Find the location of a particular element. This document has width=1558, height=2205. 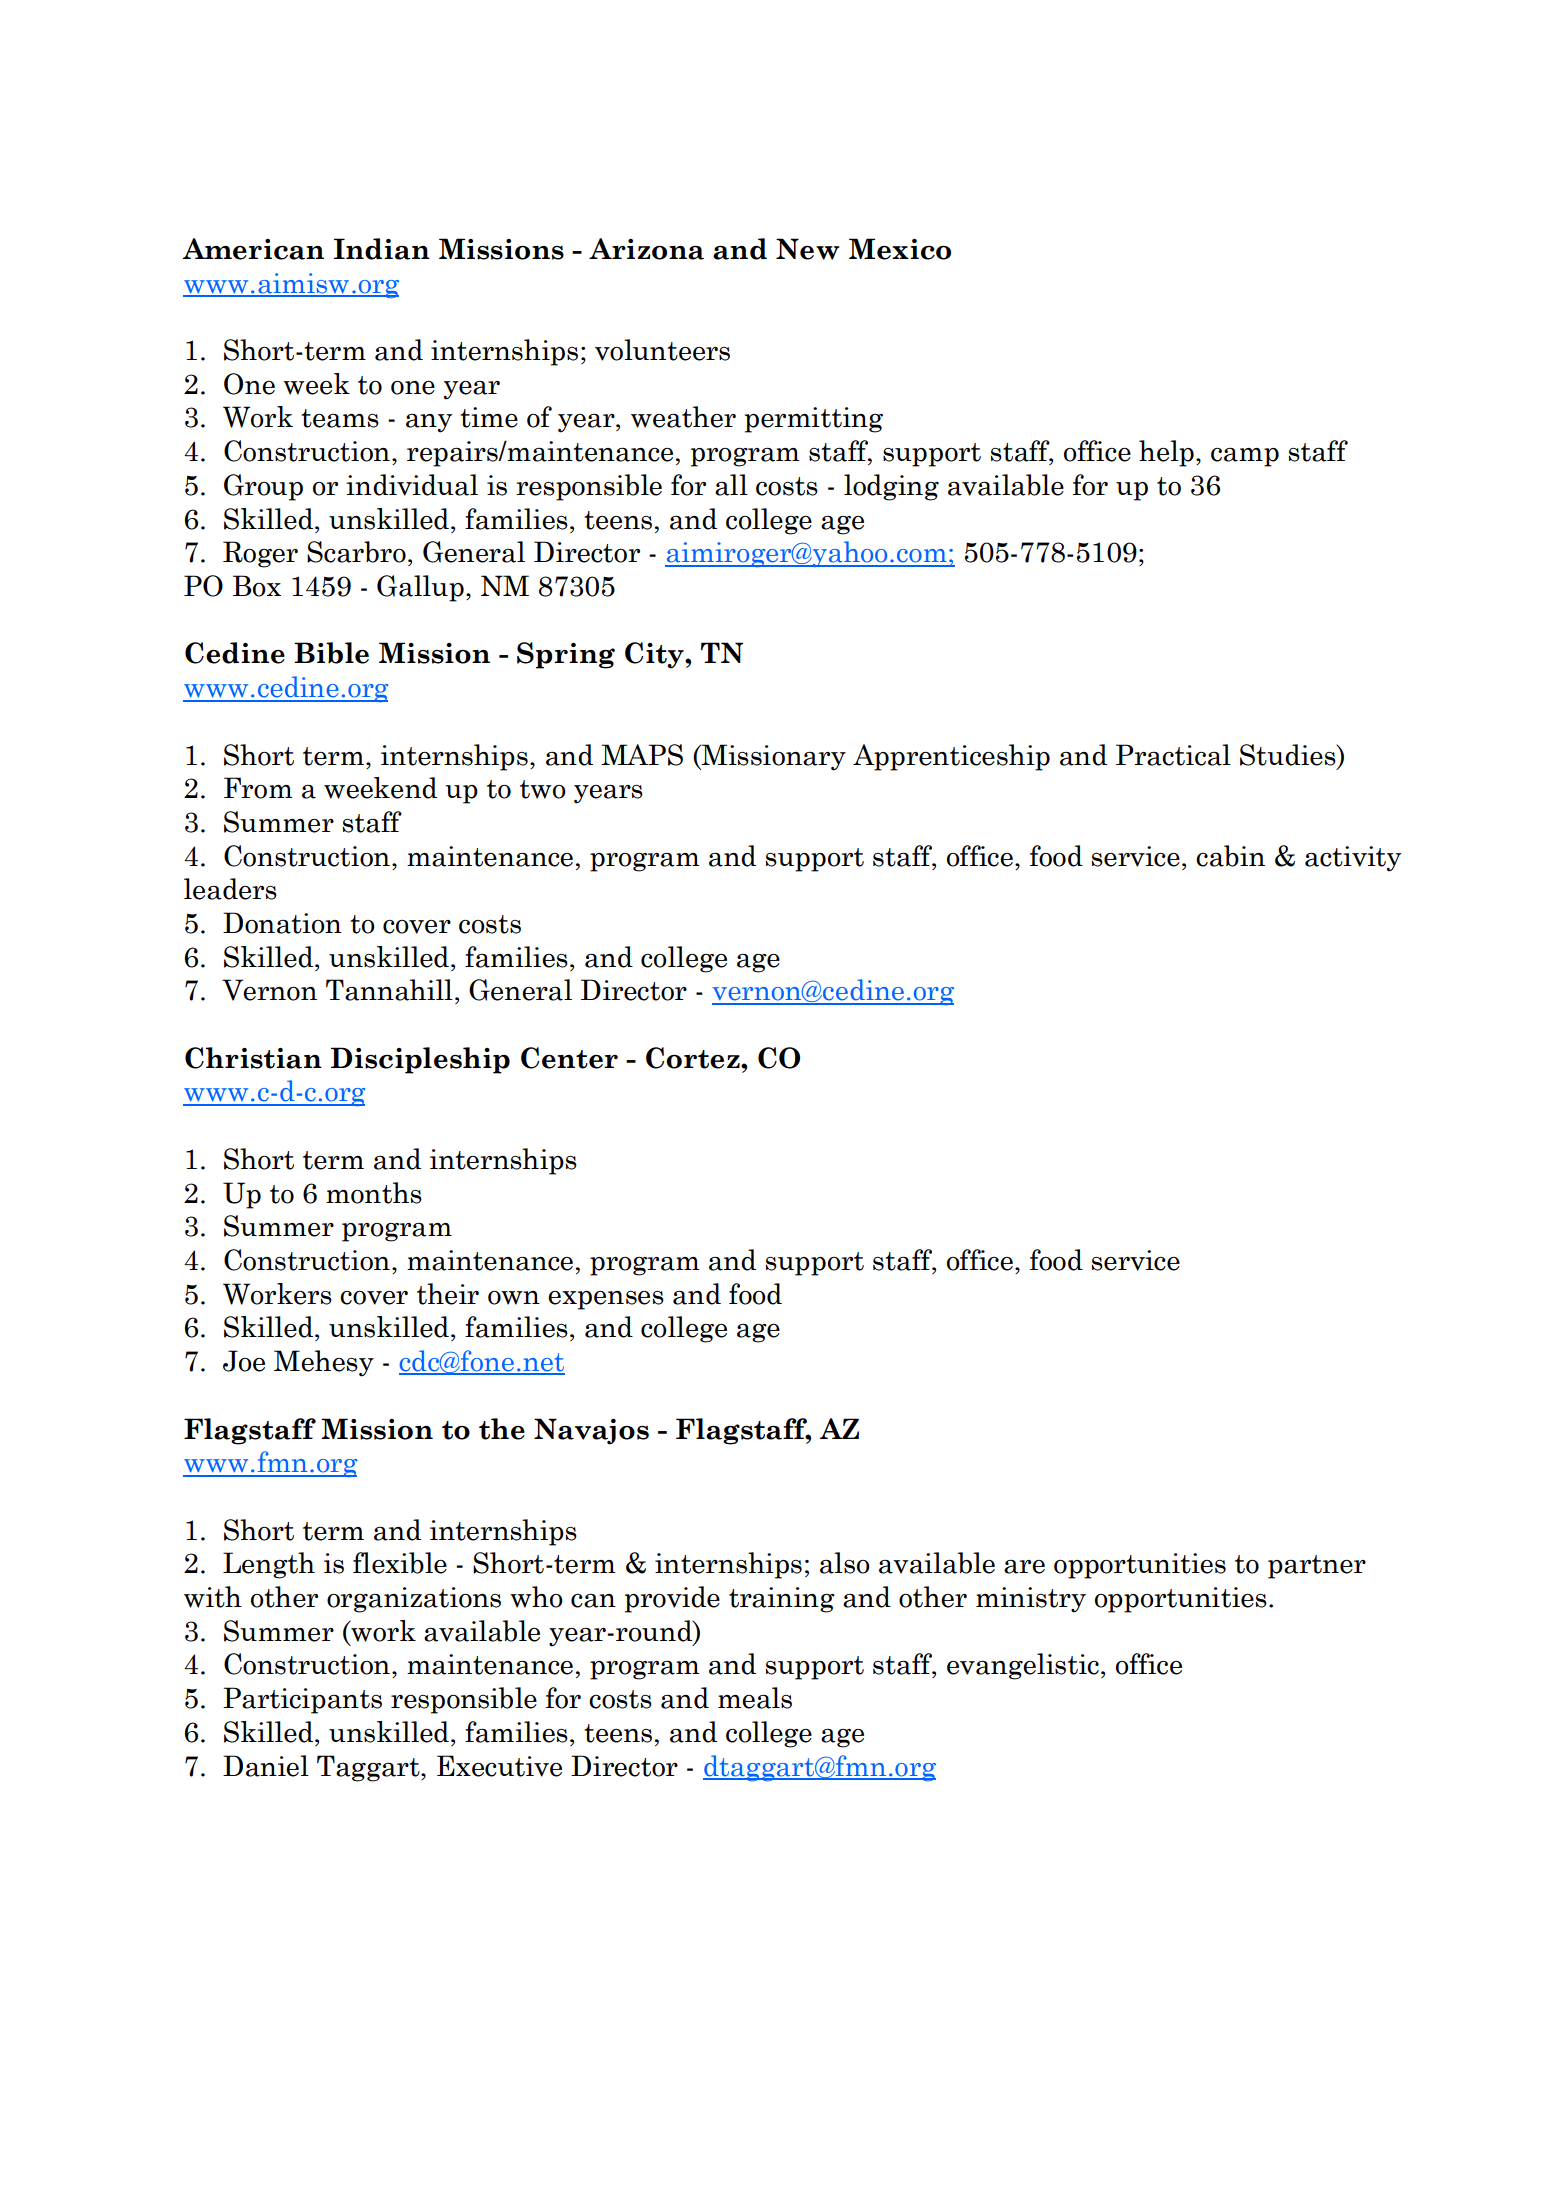

New is located at coordinates (808, 249).
